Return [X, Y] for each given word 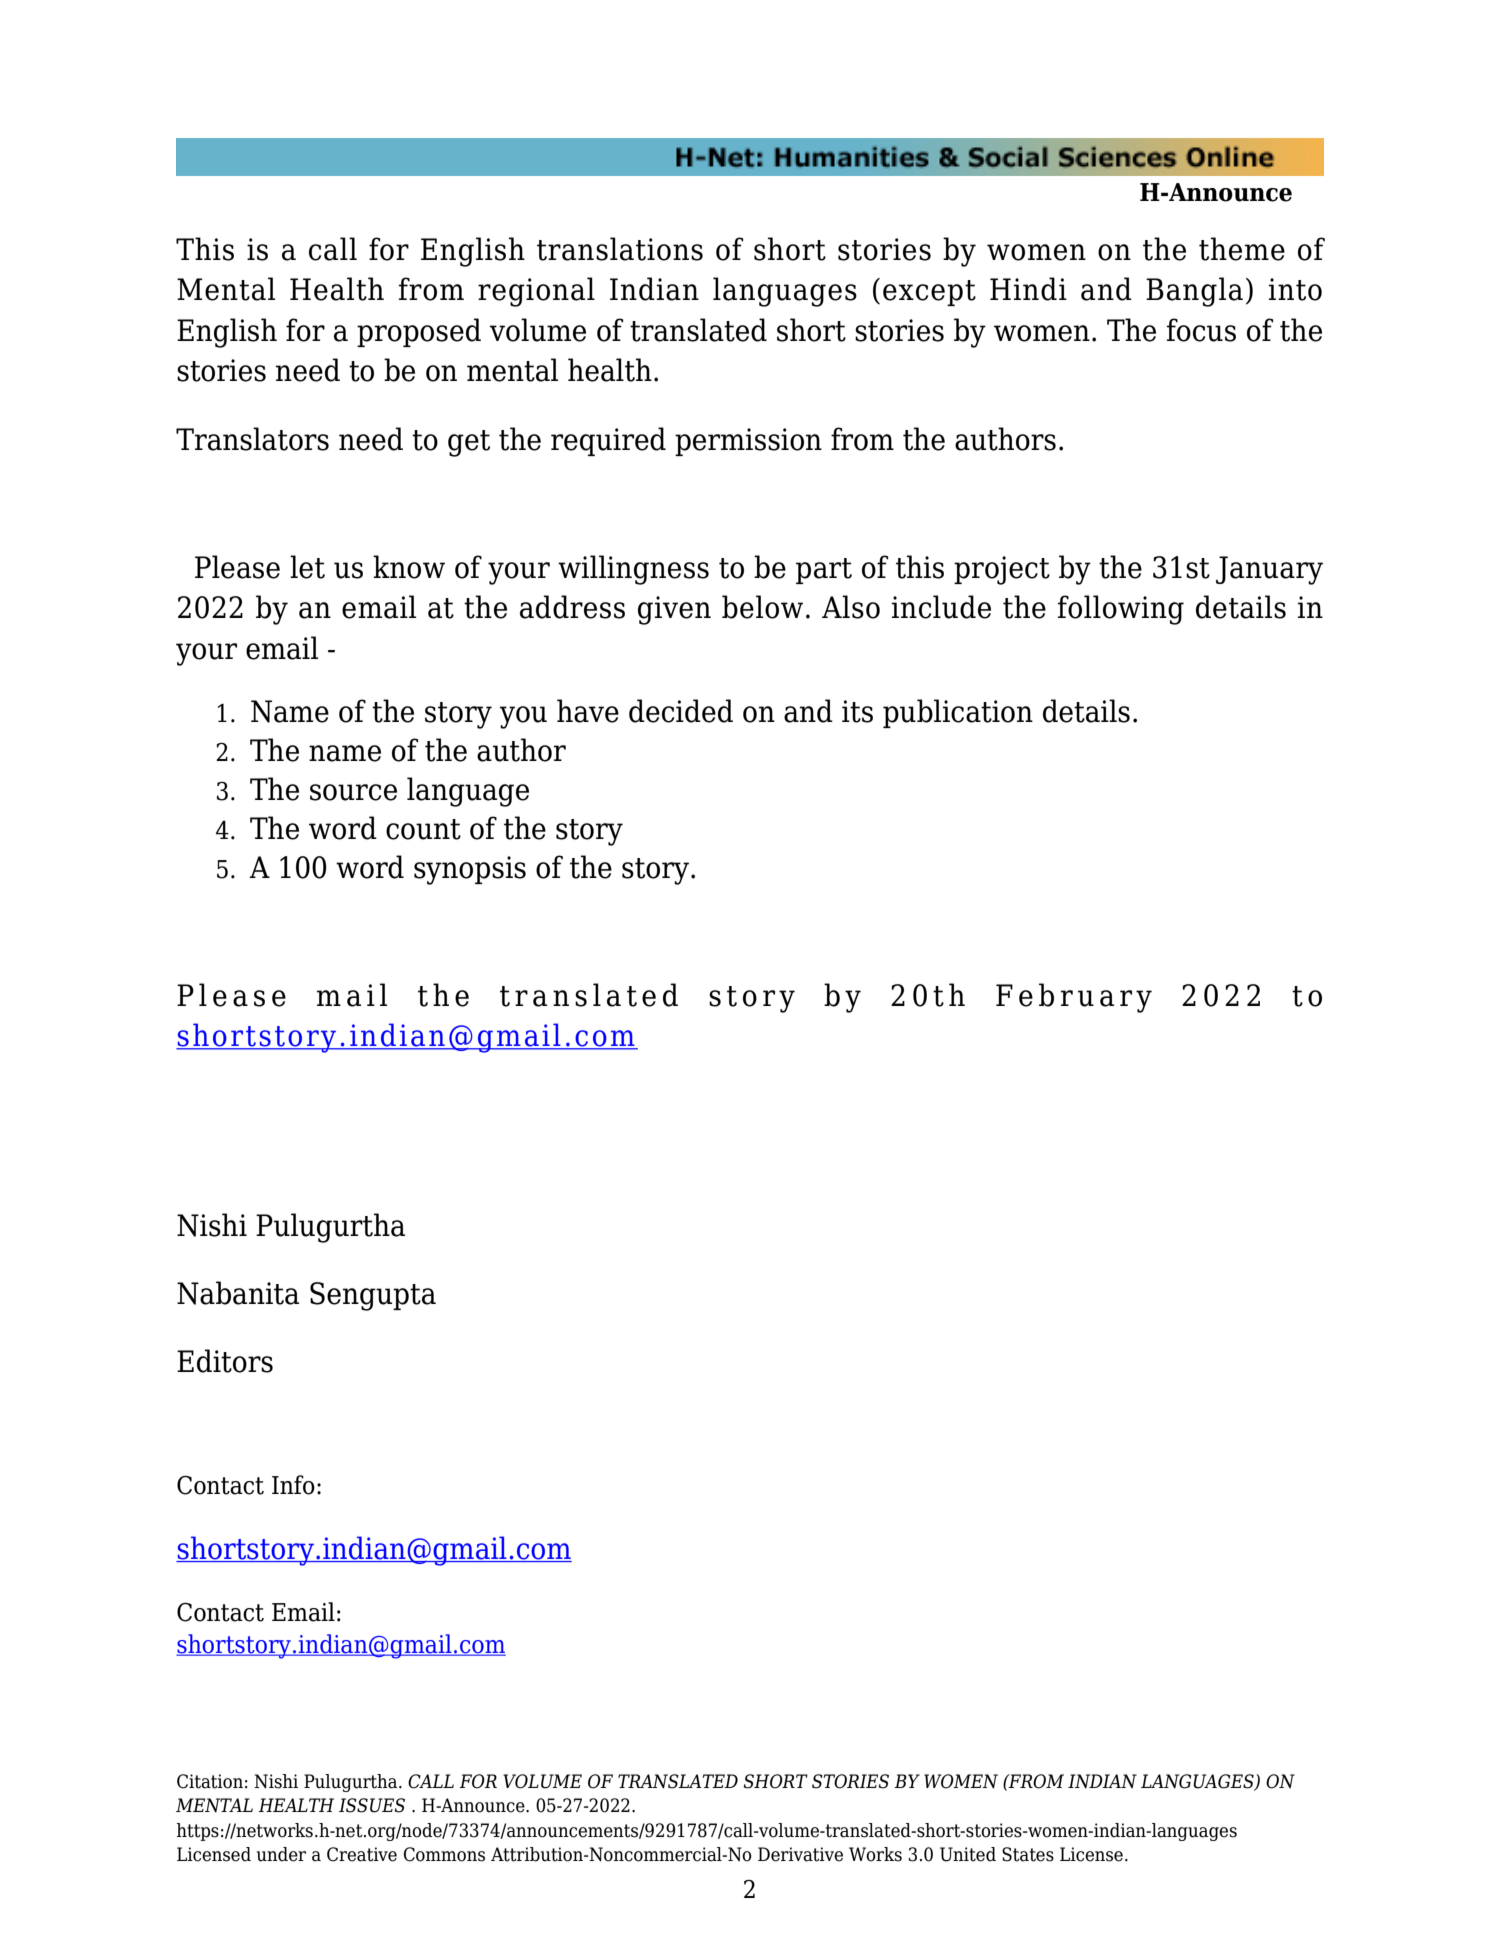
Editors [225, 1361]
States [1028, 1854]
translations [620, 249]
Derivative [800, 1854]
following [1121, 610]
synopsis [470, 870]
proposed [419, 332]
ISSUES [372, 1805]
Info [293, 1485]
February [1074, 998]
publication [958, 713]
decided [681, 711]
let [307, 567]
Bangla [1194, 292]
